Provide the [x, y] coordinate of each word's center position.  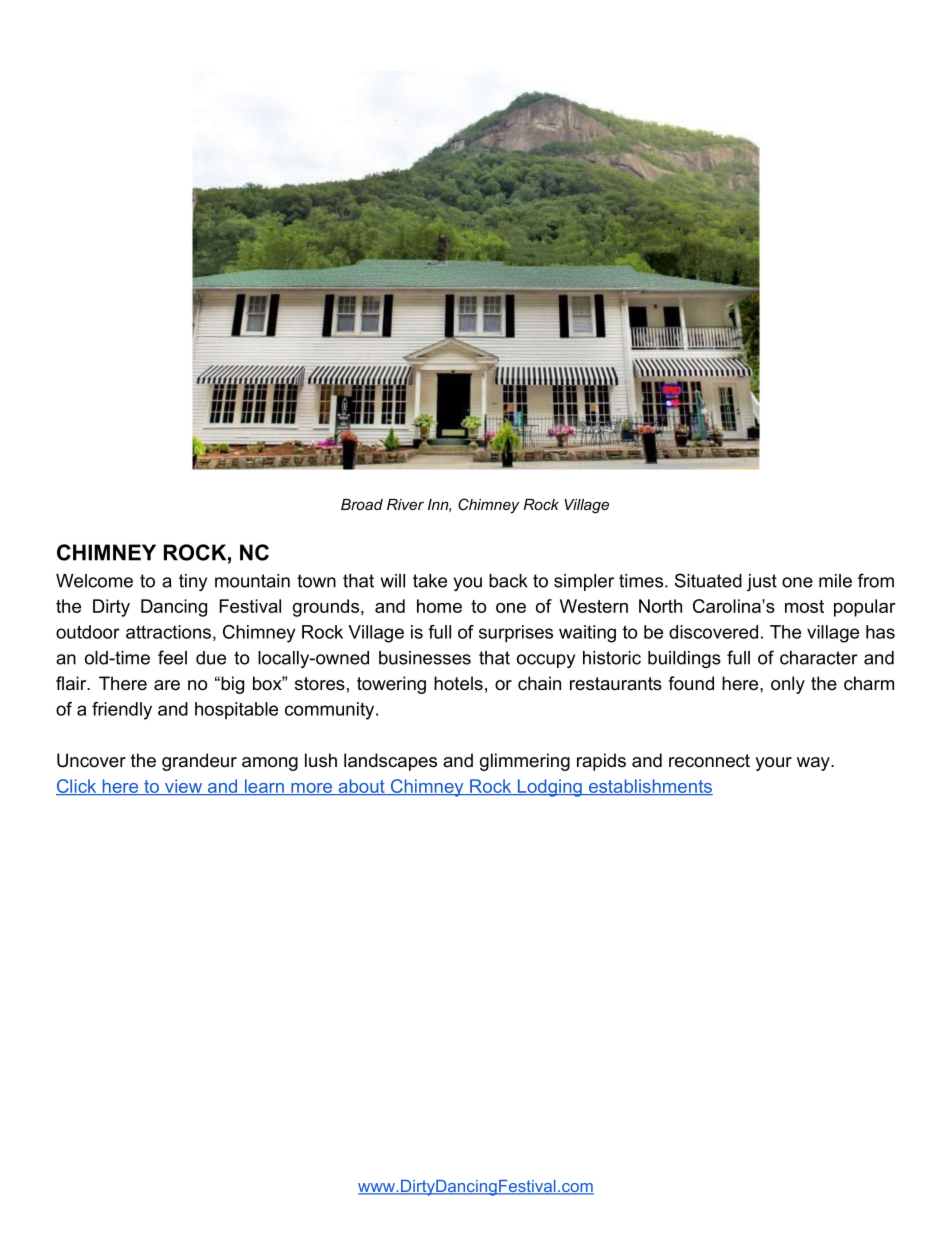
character [819, 658]
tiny [193, 582]
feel [172, 657]
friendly [122, 711]
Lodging [549, 788]
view [183, 787]
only [788, 685]
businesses [425, 658]
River [405, 504]
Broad [362, 504]
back [508, 581]
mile [835, 581]
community [331, 711]
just [762, 582]
